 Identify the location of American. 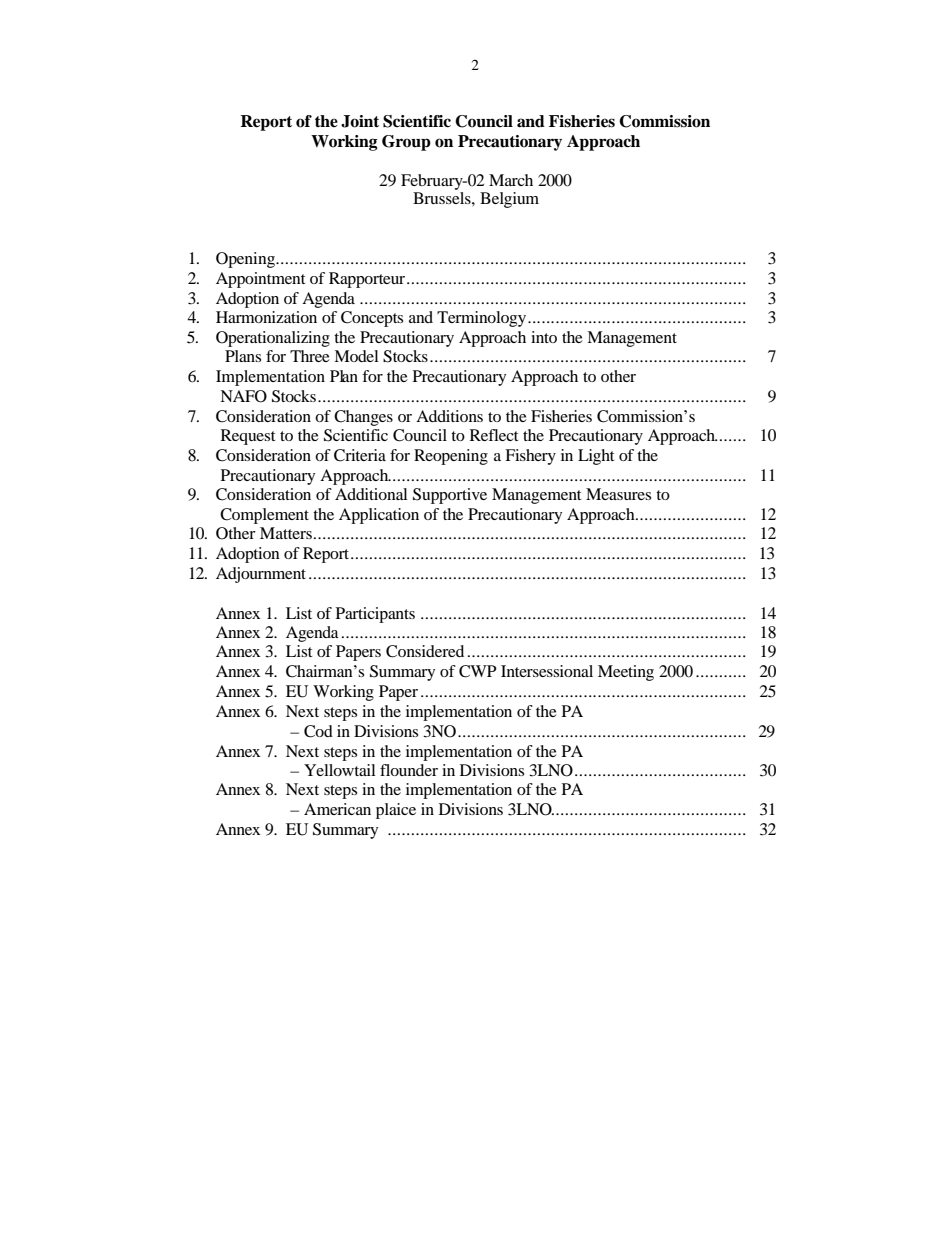
(337, 809).
